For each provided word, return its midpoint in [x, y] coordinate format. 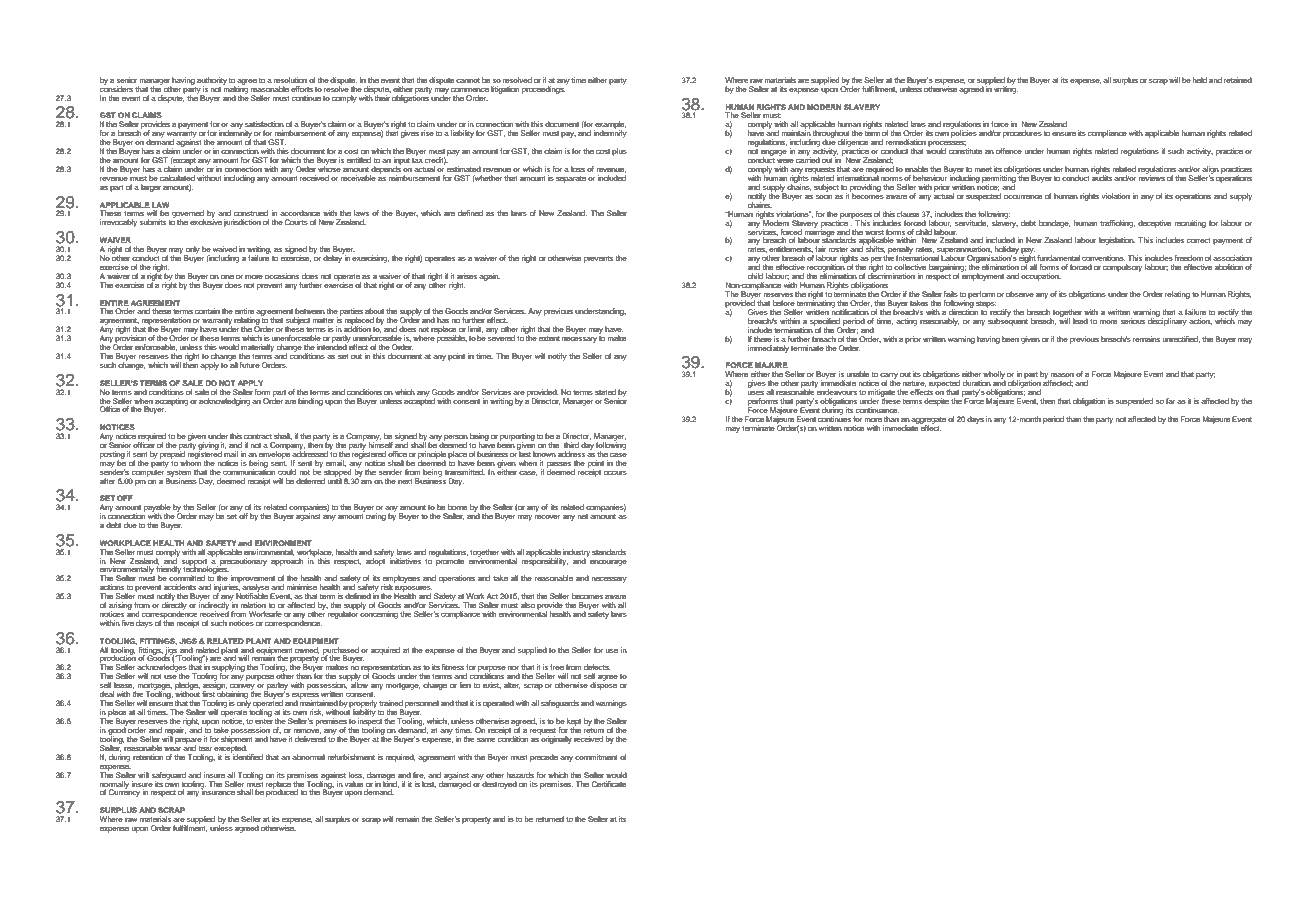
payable [157, 509]
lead [1080, 321]
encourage [608, 563]
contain [207, 311]
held [1199, 80]
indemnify [610, 133]
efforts [302, 89]
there [763, 339]
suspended [1134, 402]
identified [247, 756]
